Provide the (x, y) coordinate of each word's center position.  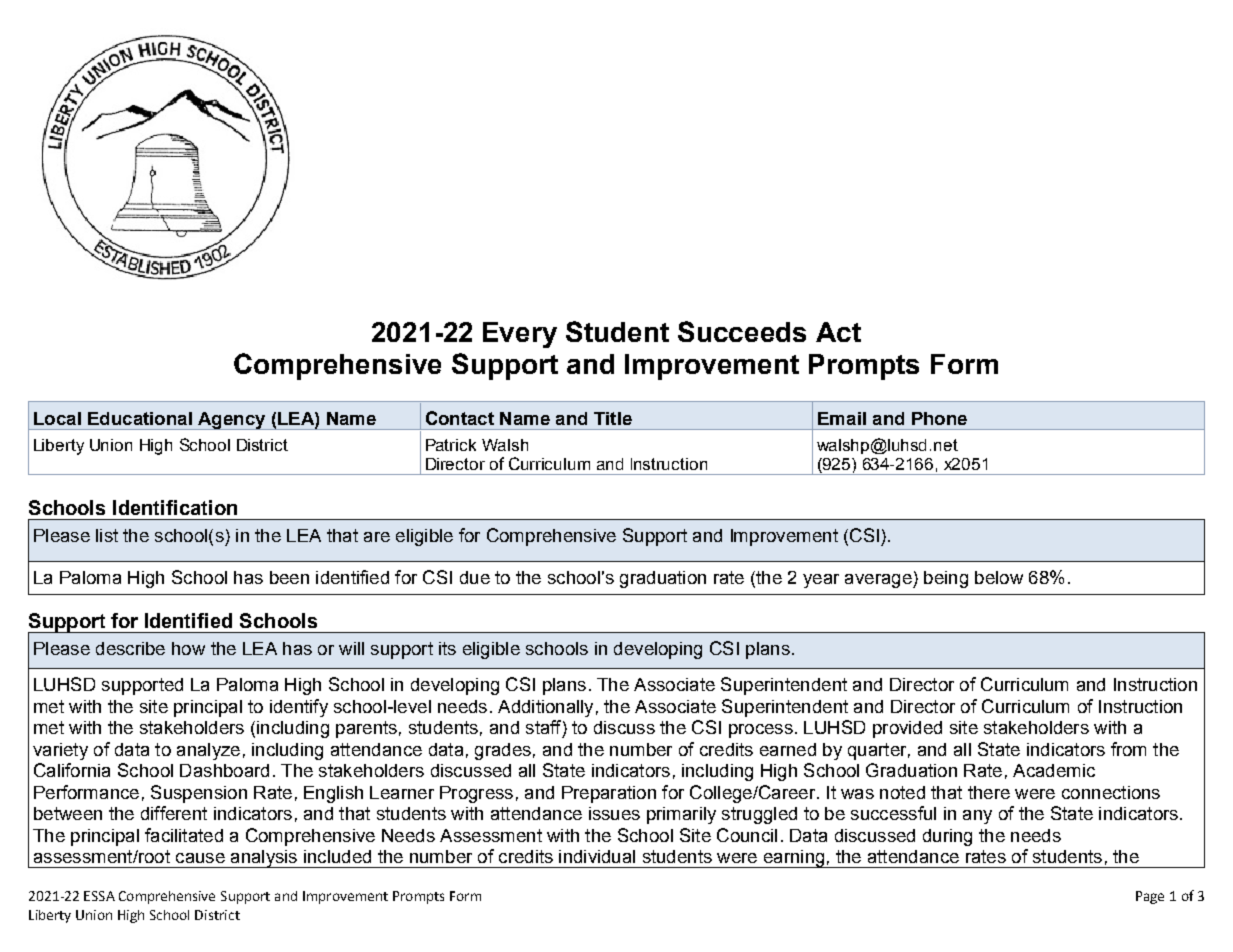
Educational (140, 418)
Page (1150, 897)
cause (200, 858)
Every (520, 335)
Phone (939, 418)
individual (597, 856)
